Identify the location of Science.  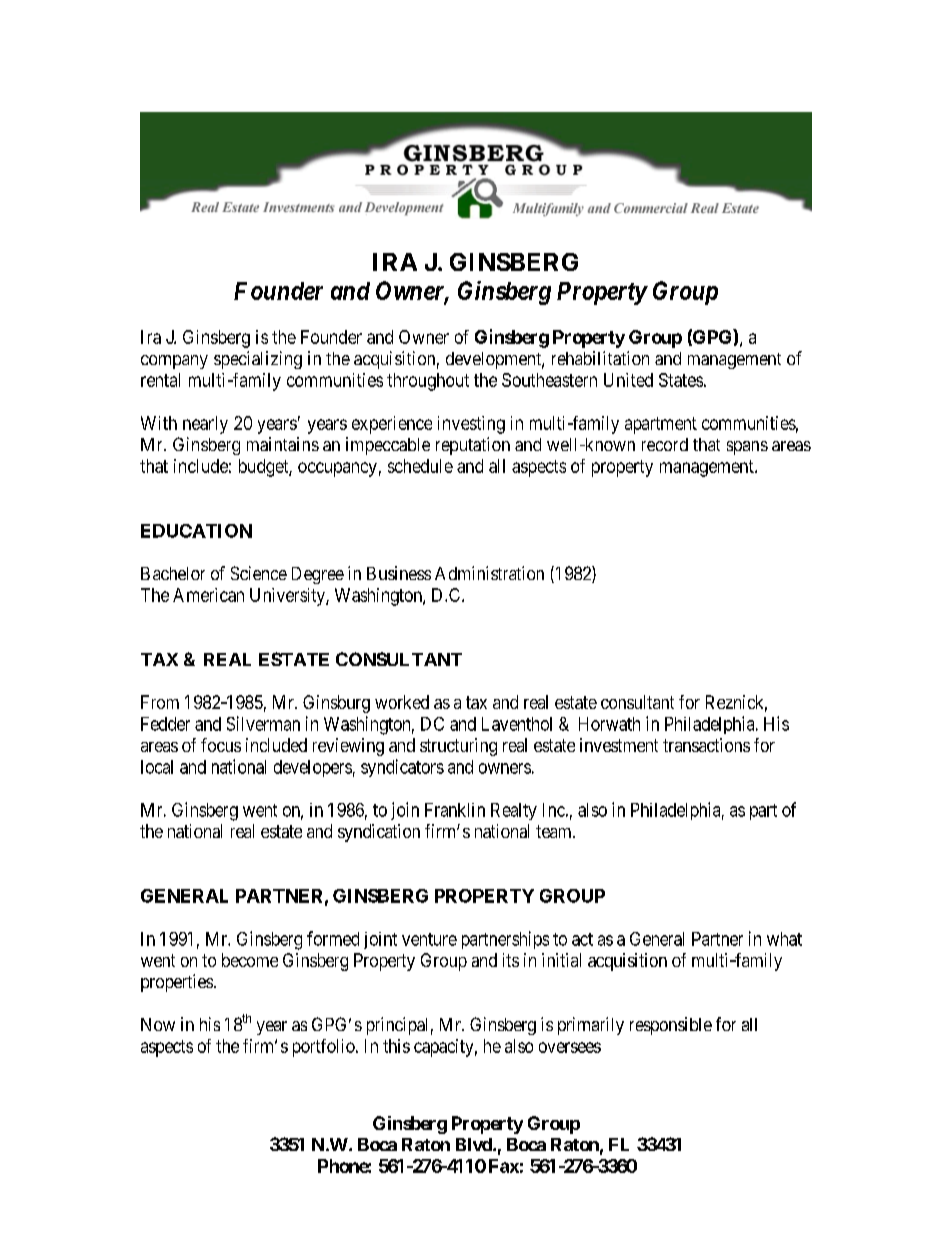
(259, 573).
